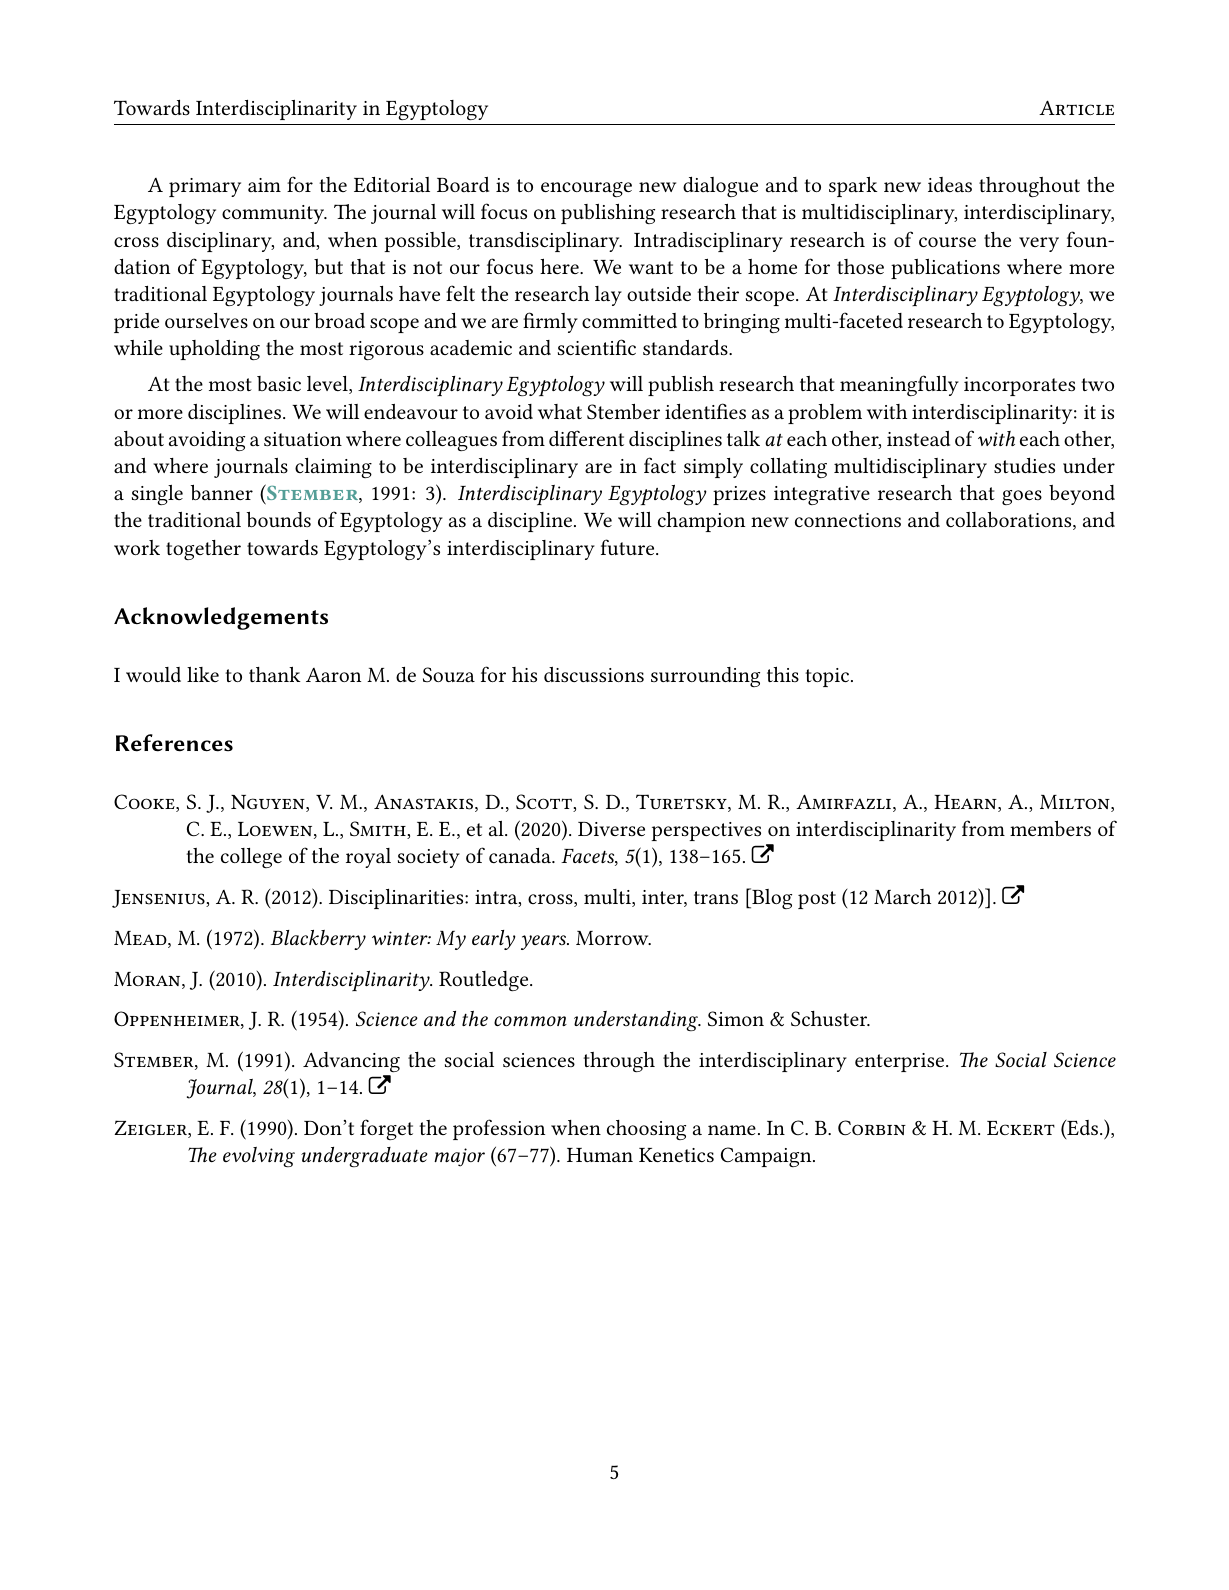  What do you see at coordinates (279, 383) in the screenshot?
I see `basic` at bounding box center [279, 383].
